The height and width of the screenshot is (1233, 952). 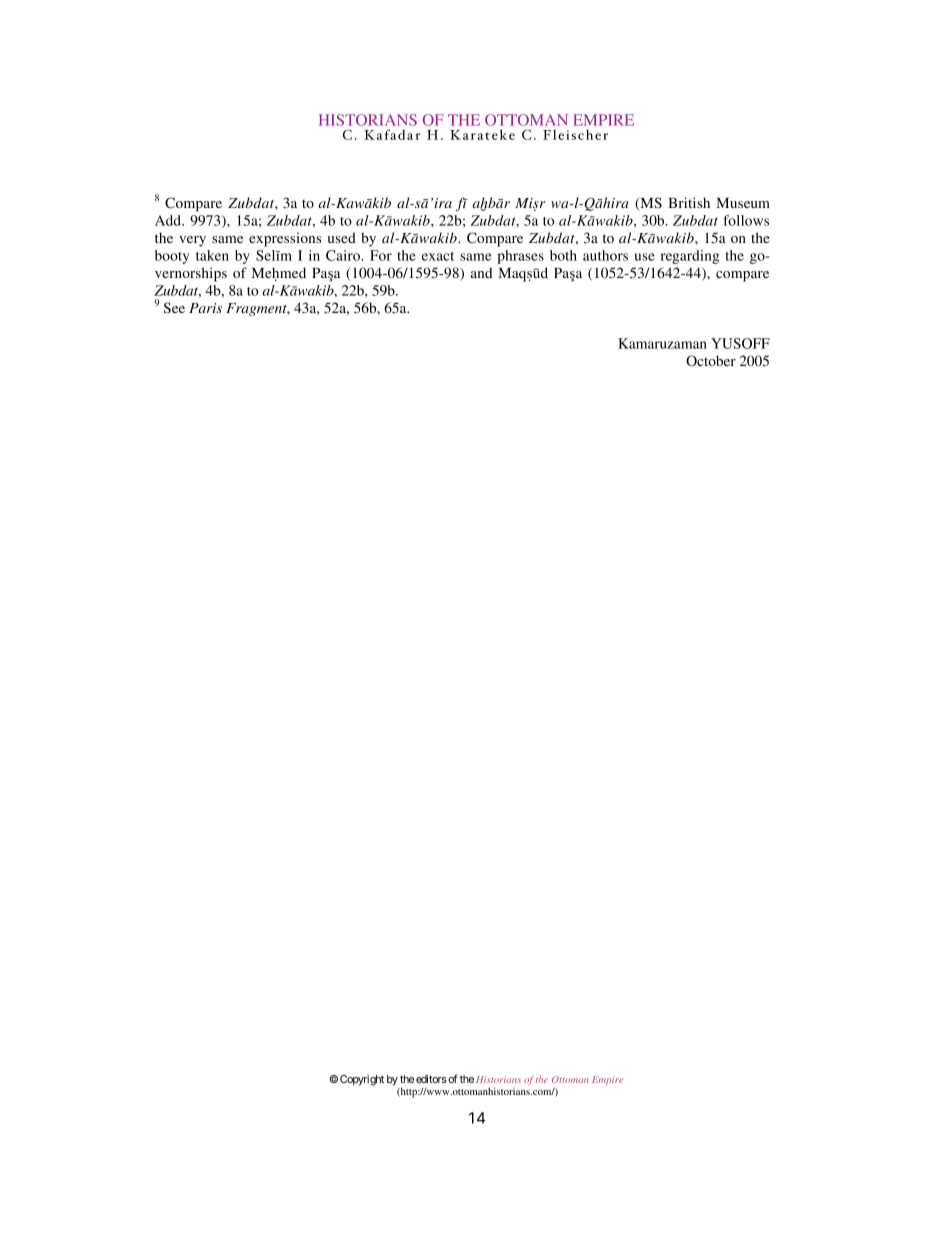 I want to click on See, so click(x=174, y=308).
